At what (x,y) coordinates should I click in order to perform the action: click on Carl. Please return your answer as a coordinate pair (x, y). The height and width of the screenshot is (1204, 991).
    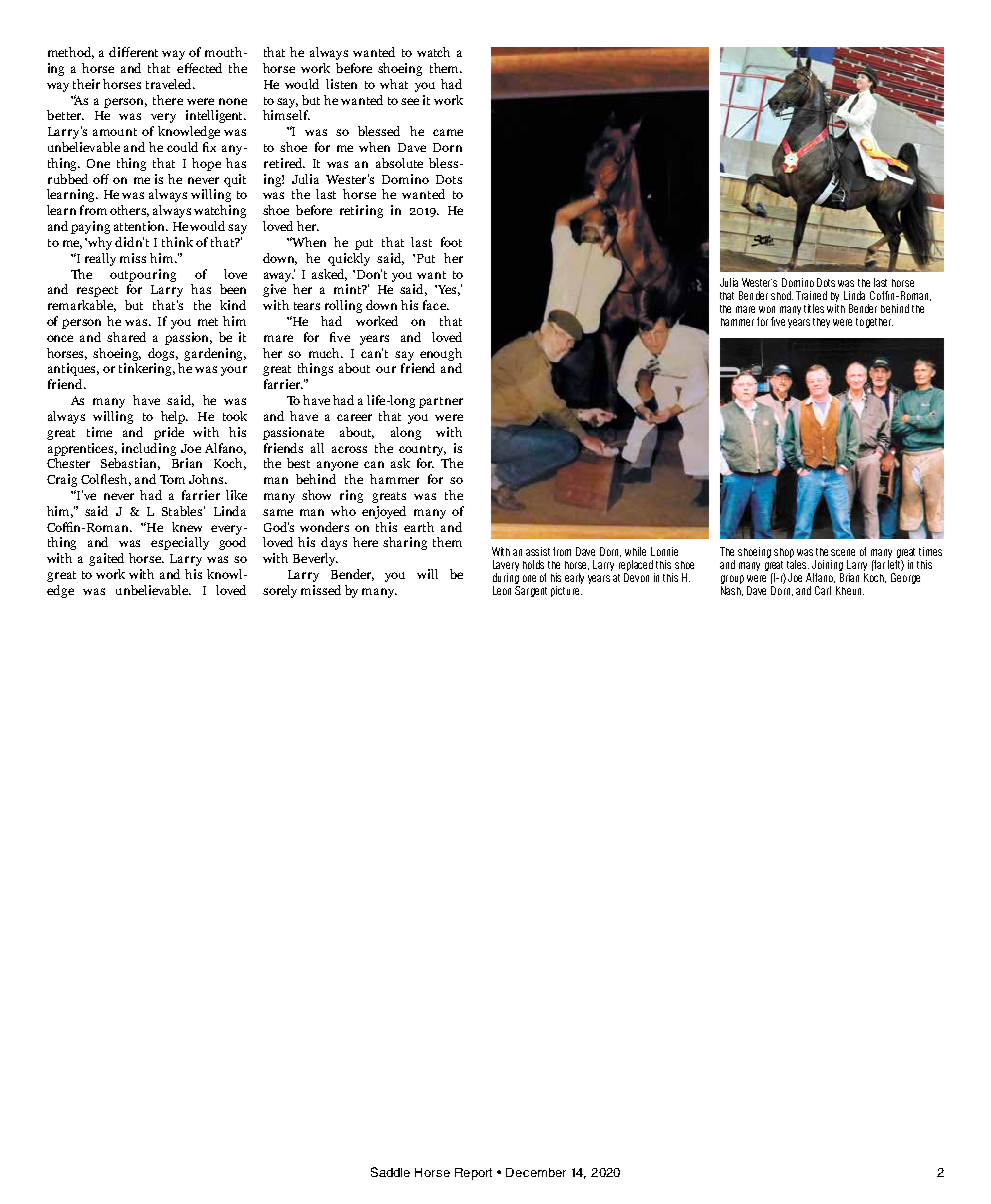
    Looking at the image, I should click on (823, 590).
